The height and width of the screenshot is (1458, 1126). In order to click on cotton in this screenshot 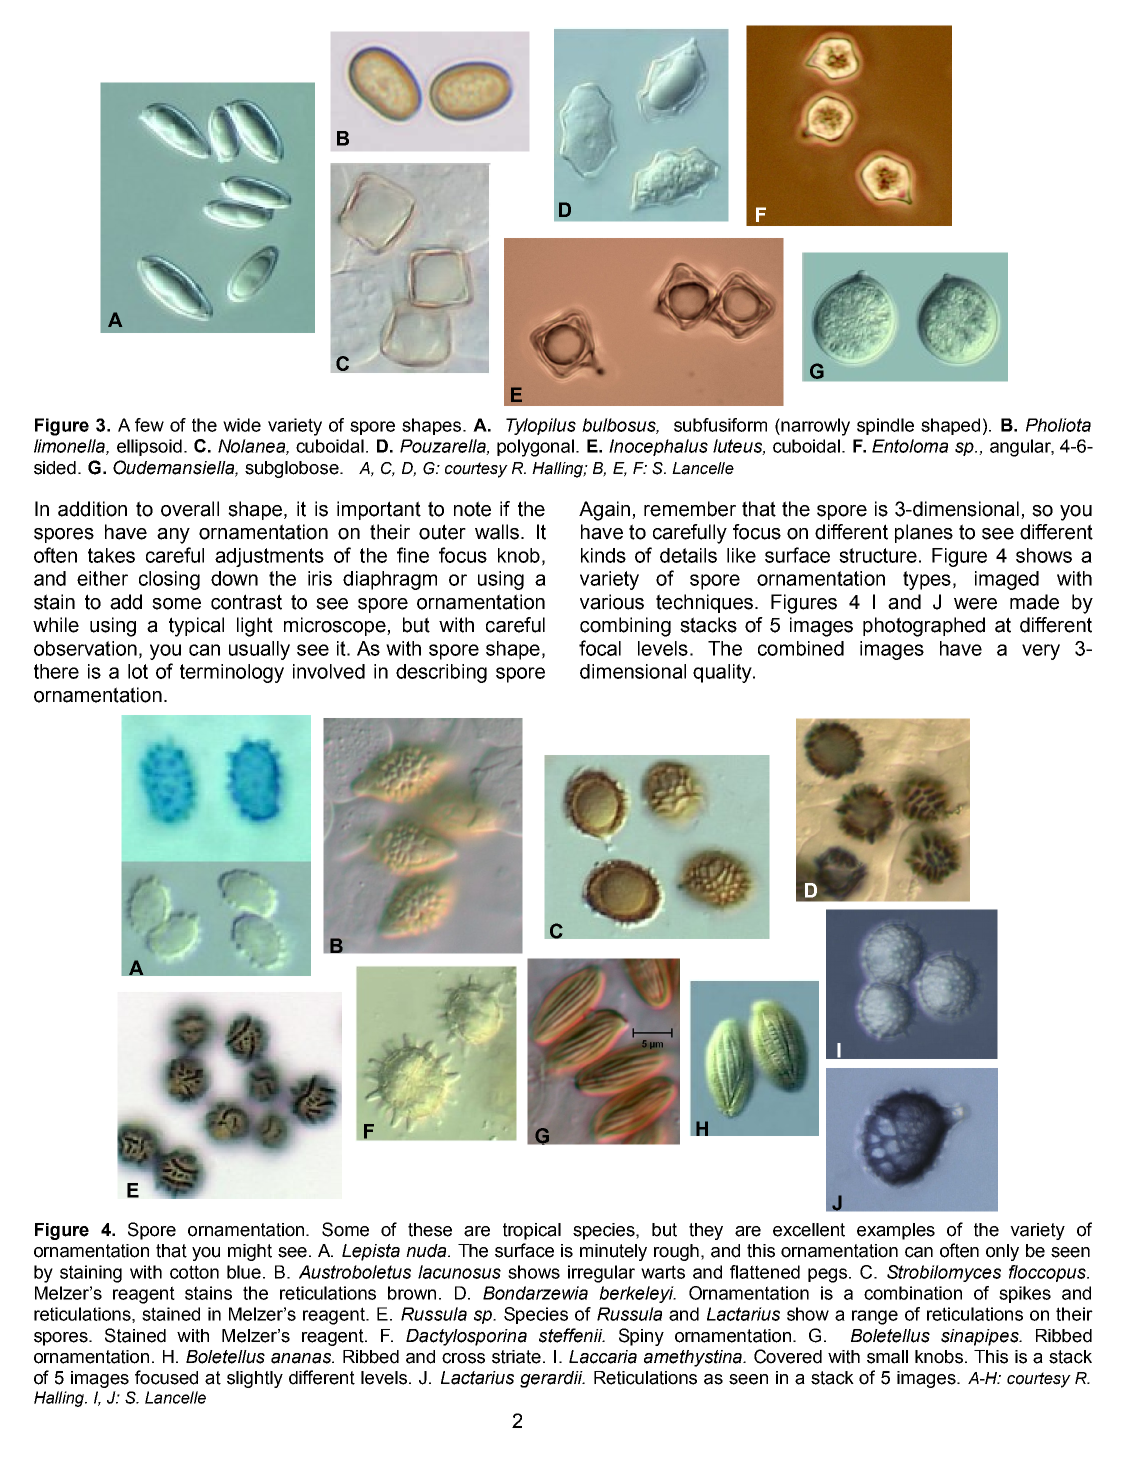, I will do `click(194, 1272)`.
